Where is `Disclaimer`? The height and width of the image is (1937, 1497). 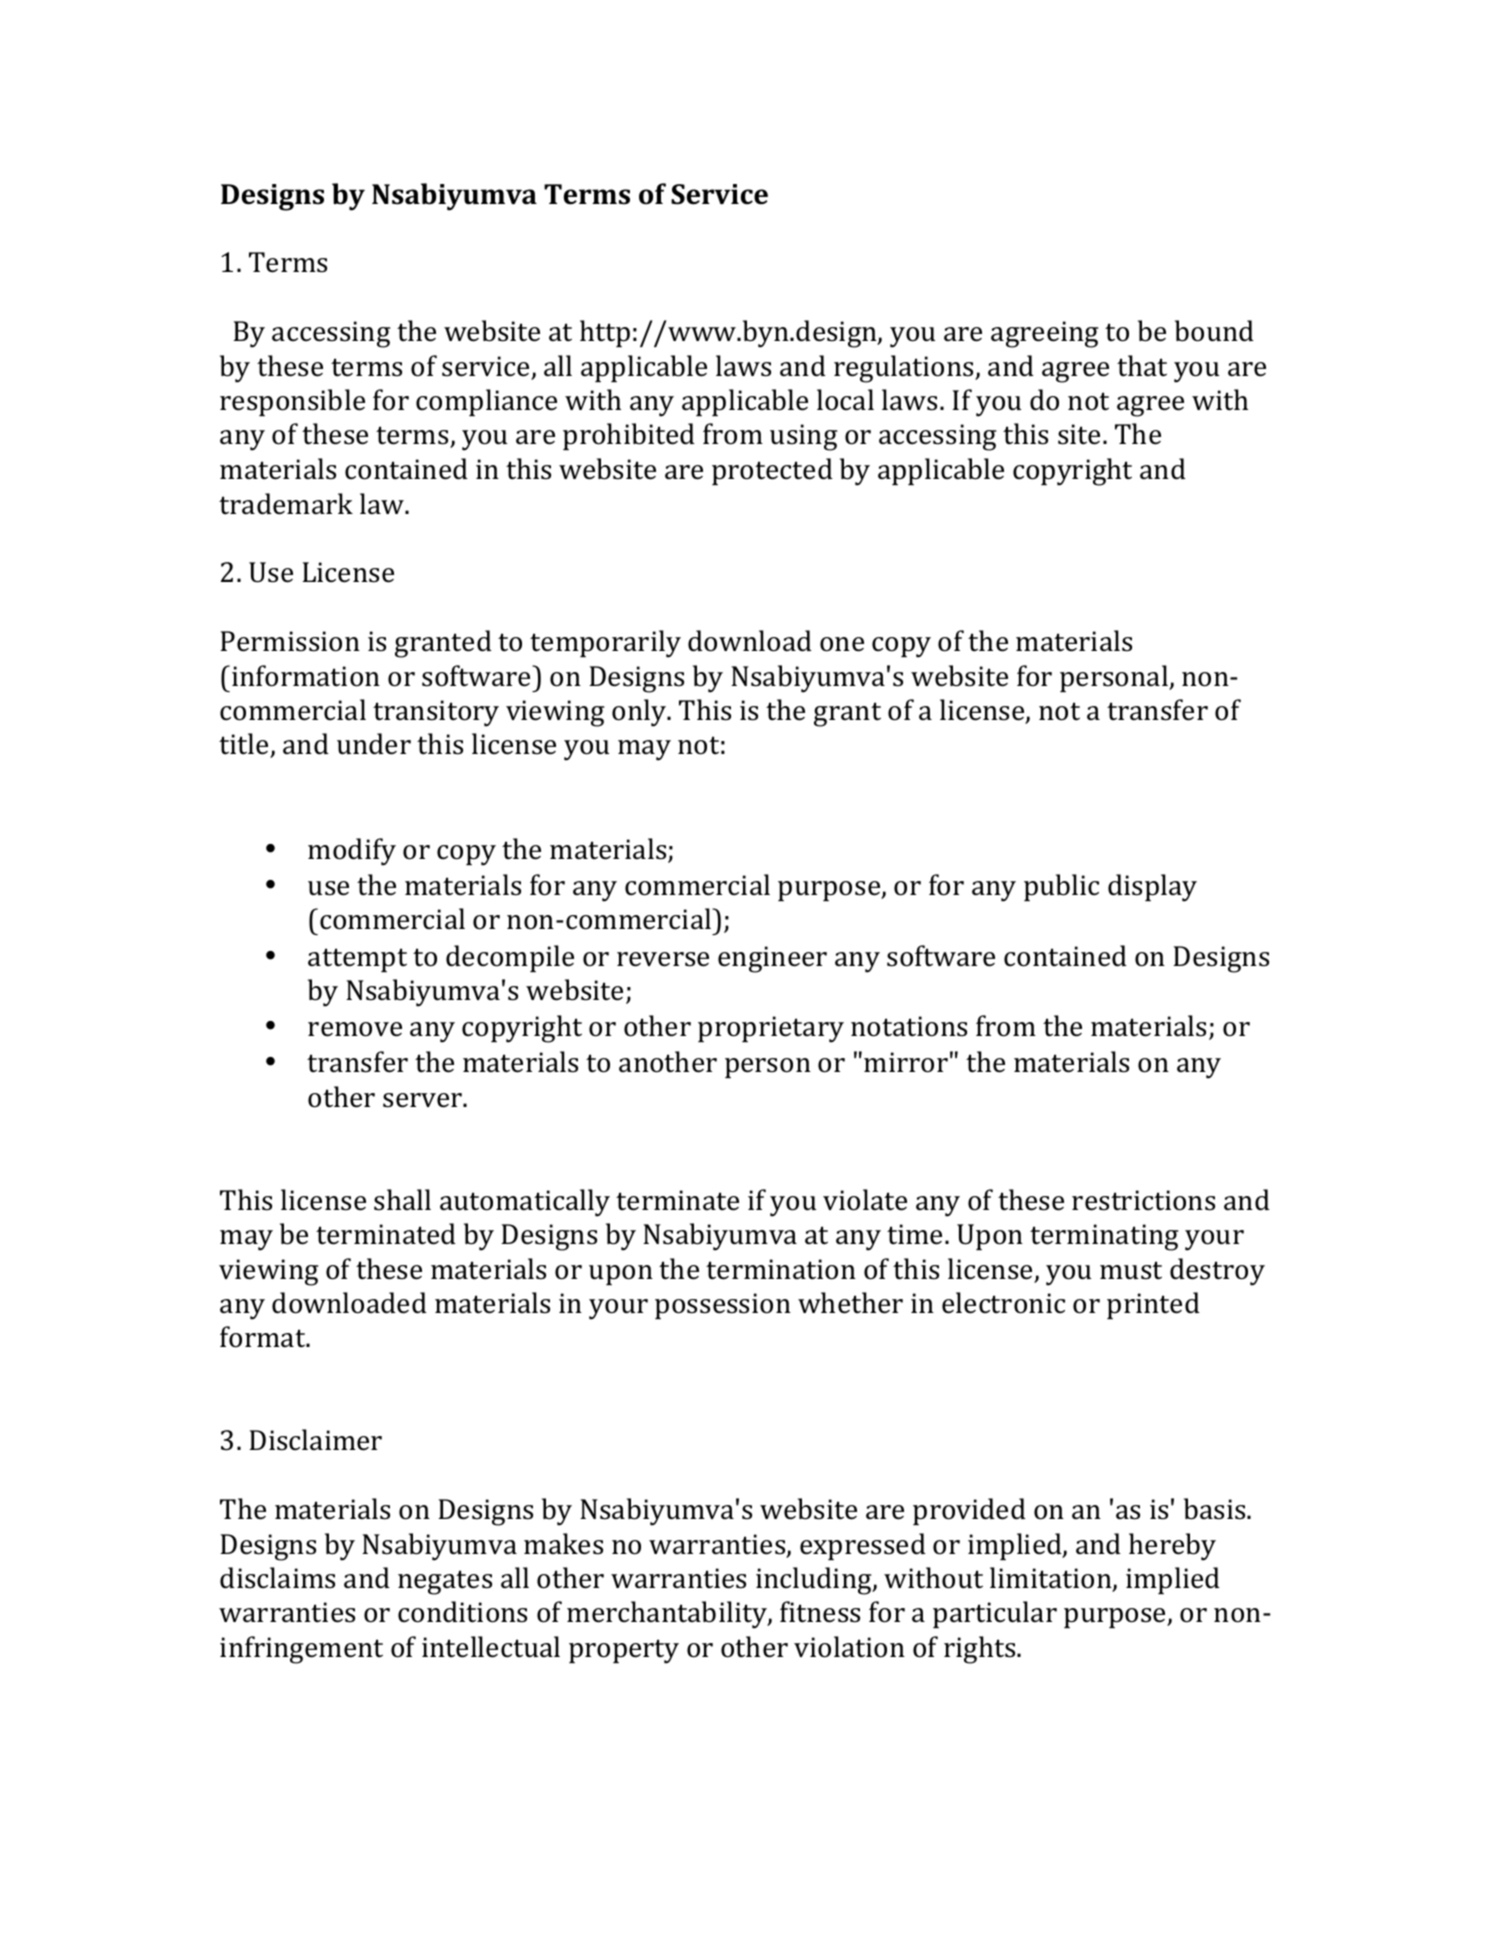 Disclaimer is located at coordinates (315, 1440).
